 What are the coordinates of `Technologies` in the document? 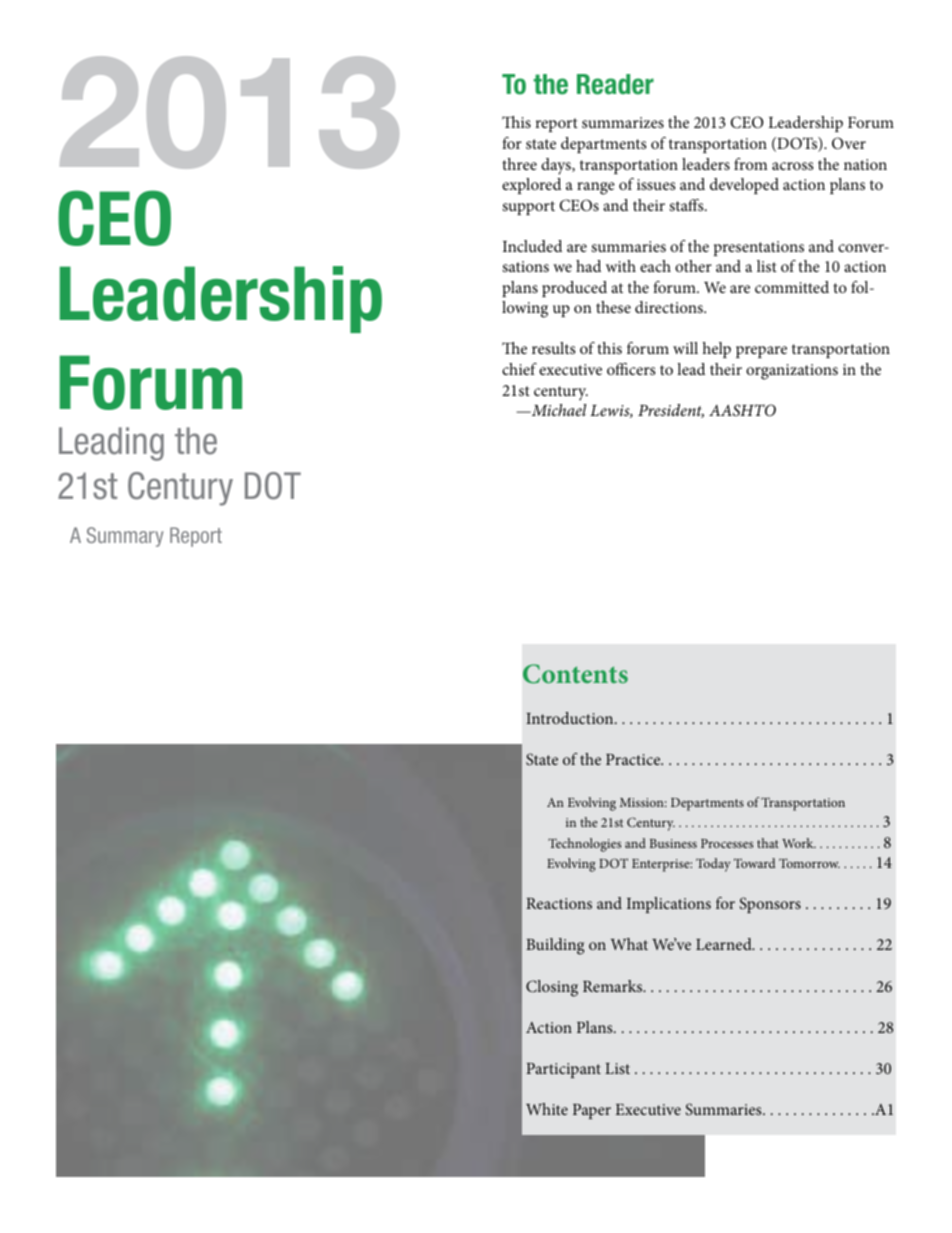 It's located at (584, 845).
